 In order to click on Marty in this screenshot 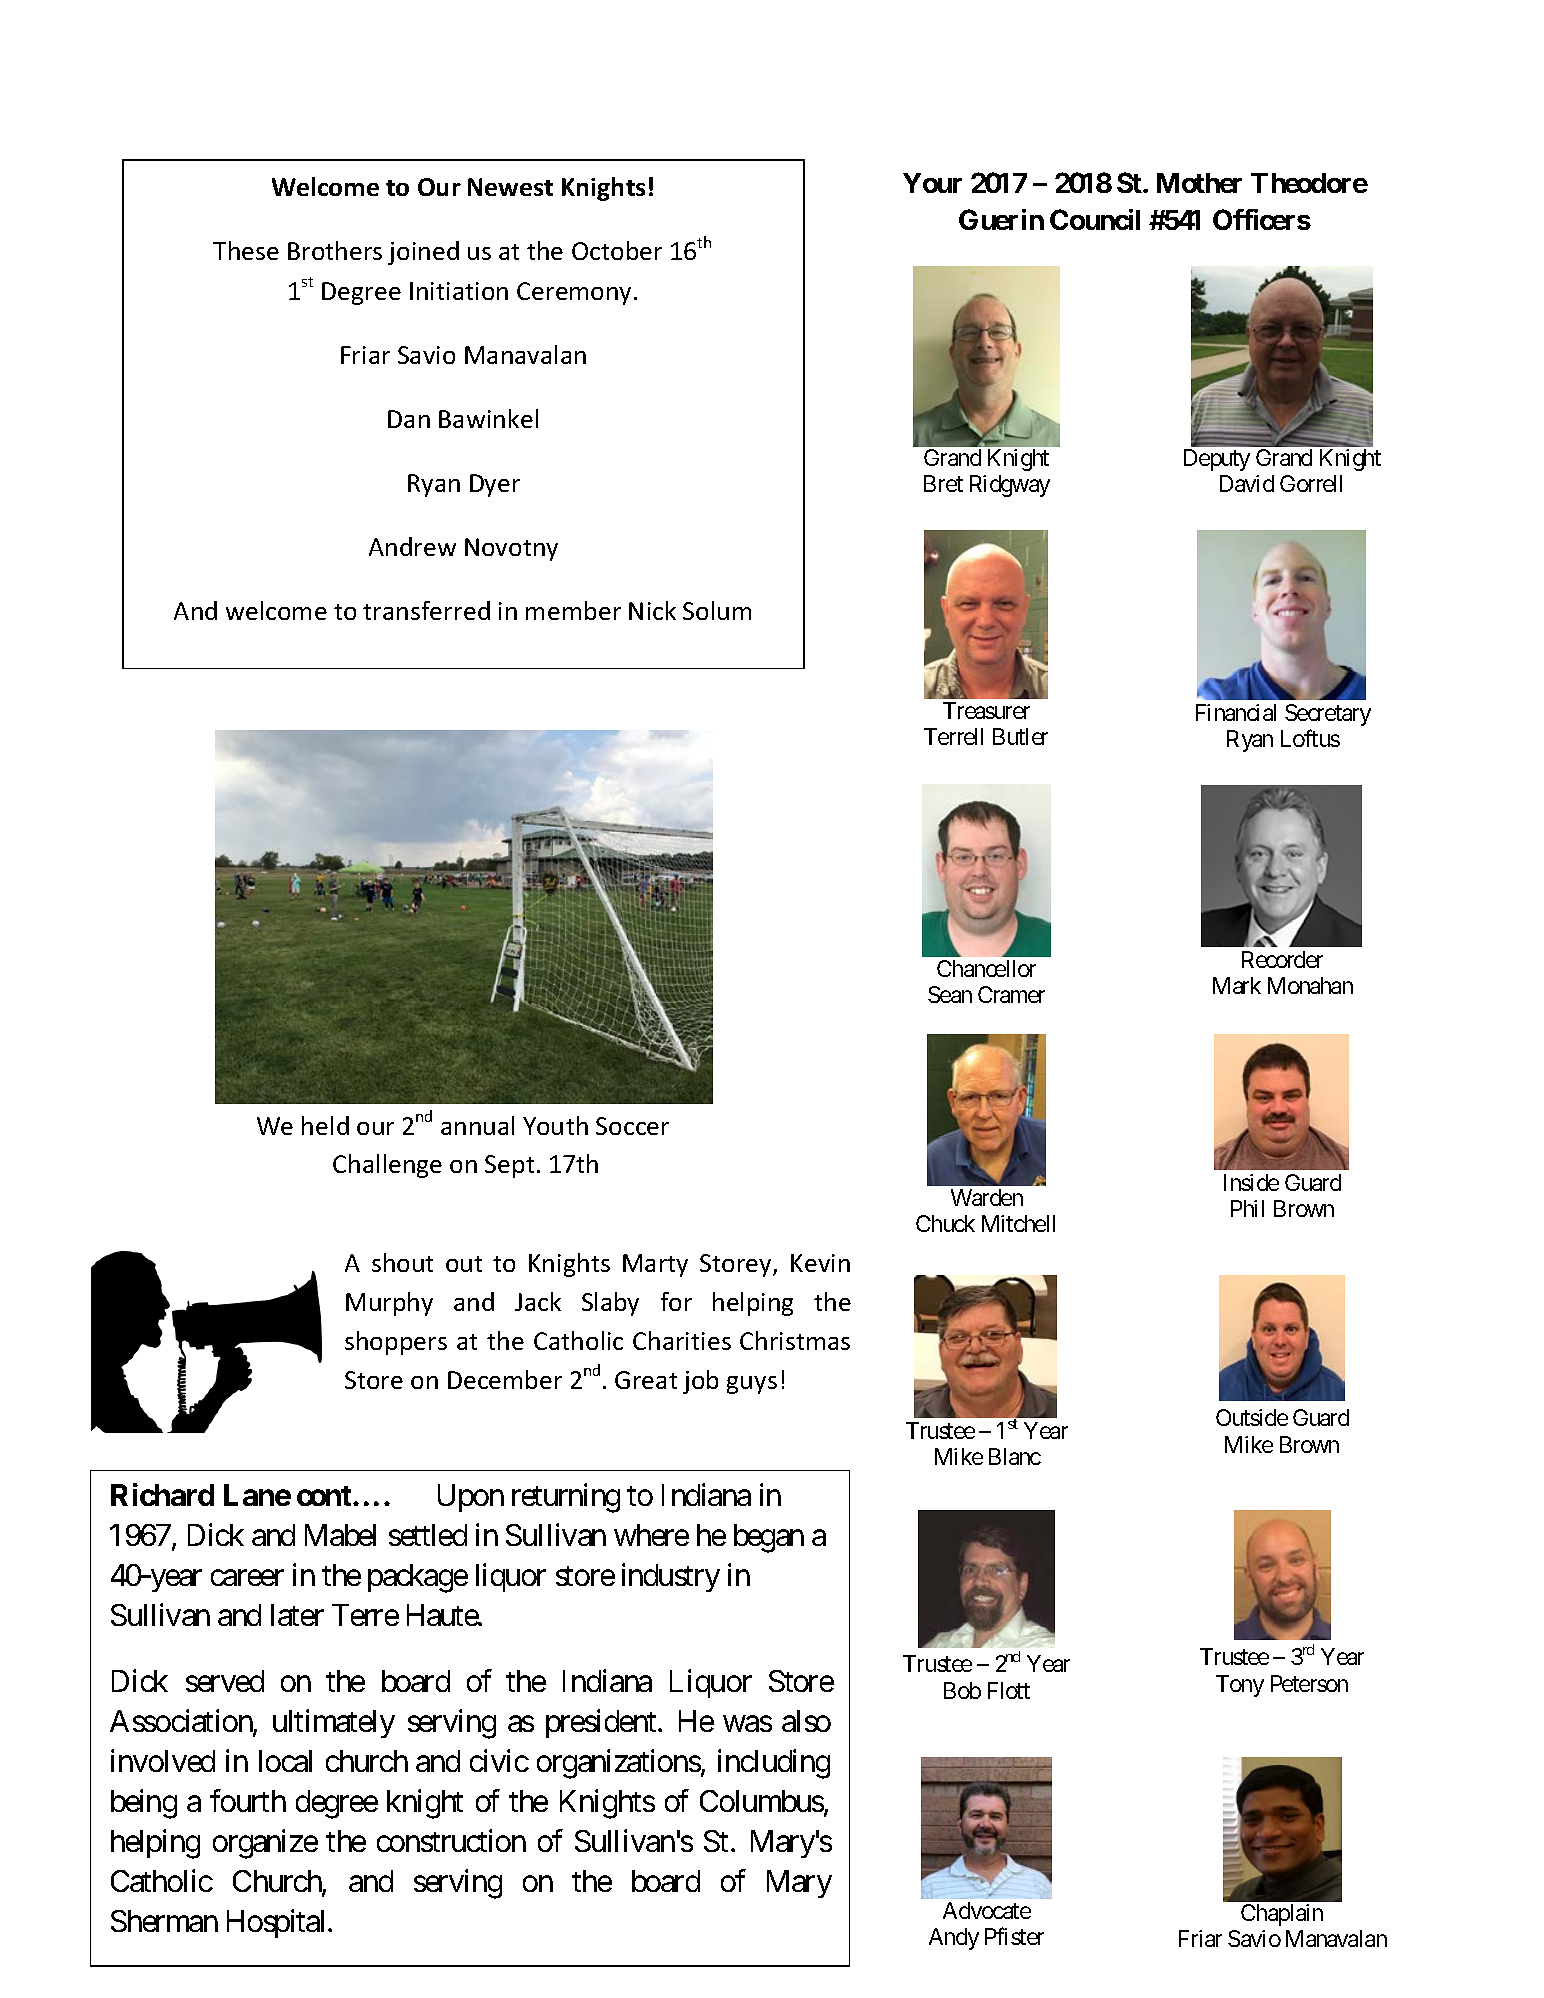, I will do `click(655, 1265)`.
